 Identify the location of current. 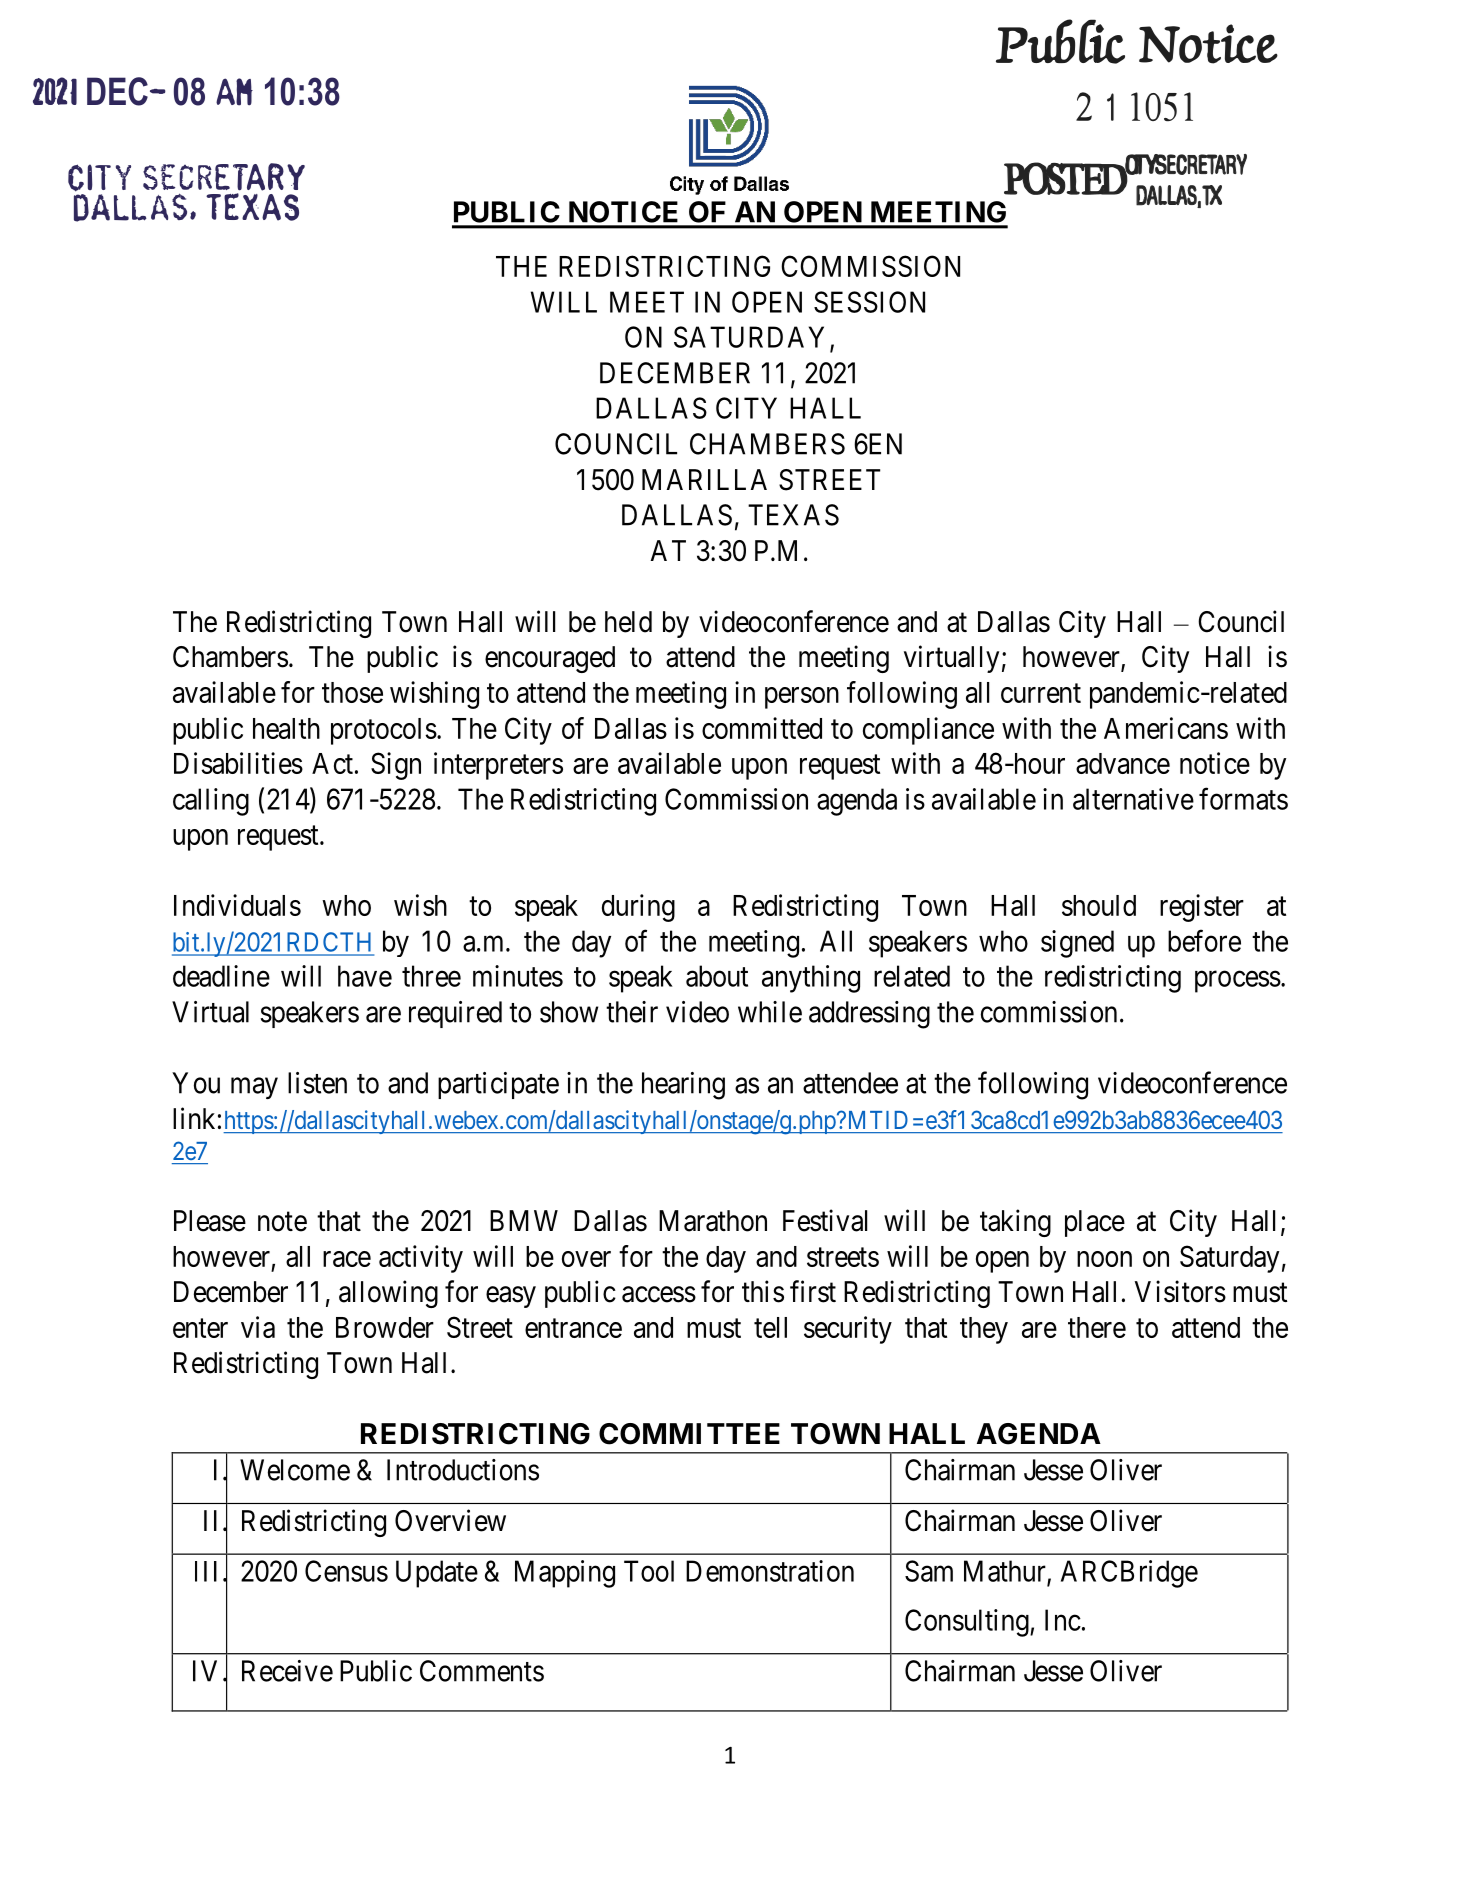
(1041, 693).
